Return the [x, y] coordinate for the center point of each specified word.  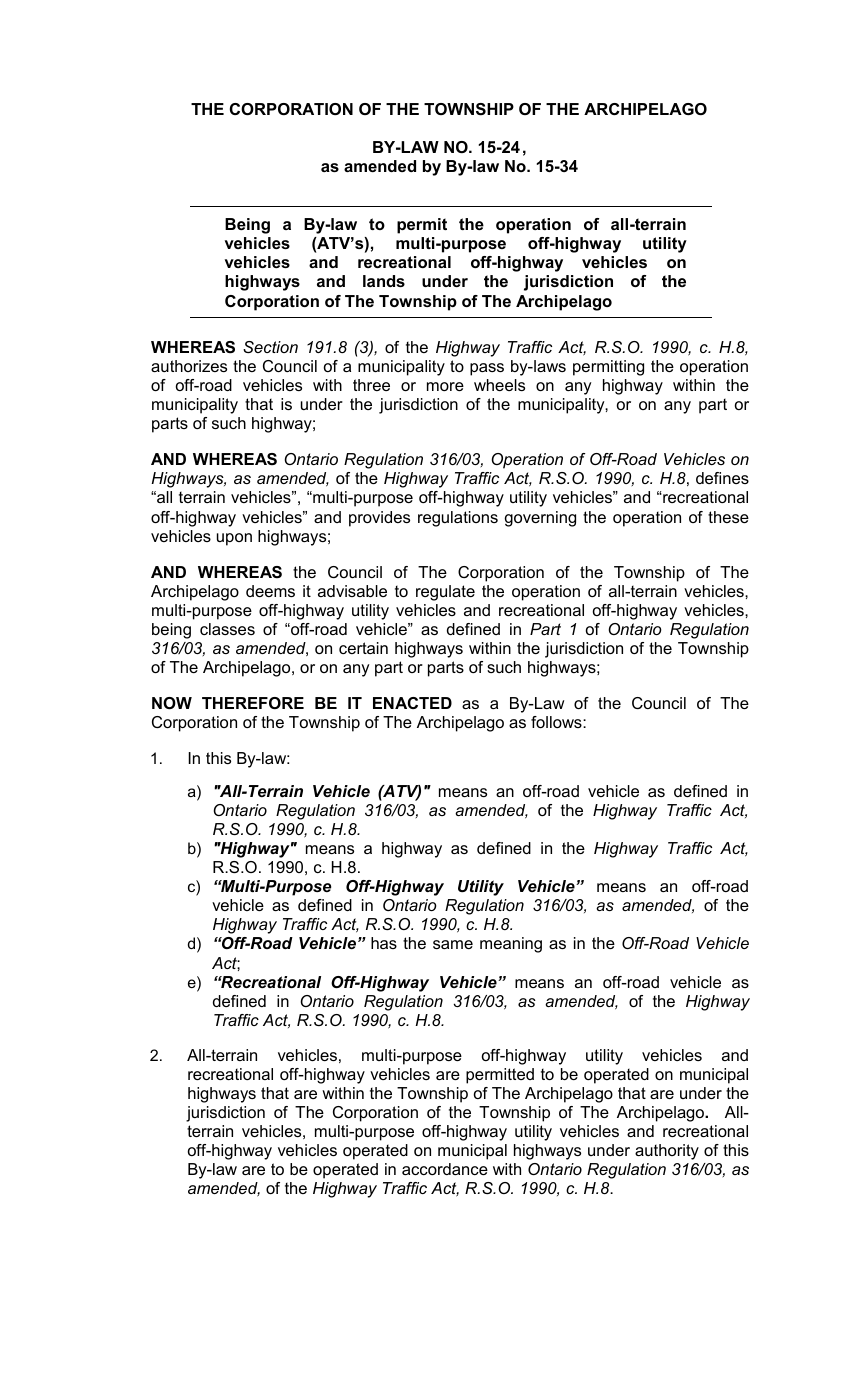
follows [557, 722]
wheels [499, 385]
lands [384, 281]
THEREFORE [253, 703]
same [453, 944]
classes [227, 629]
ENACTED [412, 703]
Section [270, 347]
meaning [511, 945]
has [384, 943]
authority [667, 1152]
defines [722, 478]
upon [234, 539]
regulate [445, 593]
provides [379, 519]
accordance [445, 1169]
